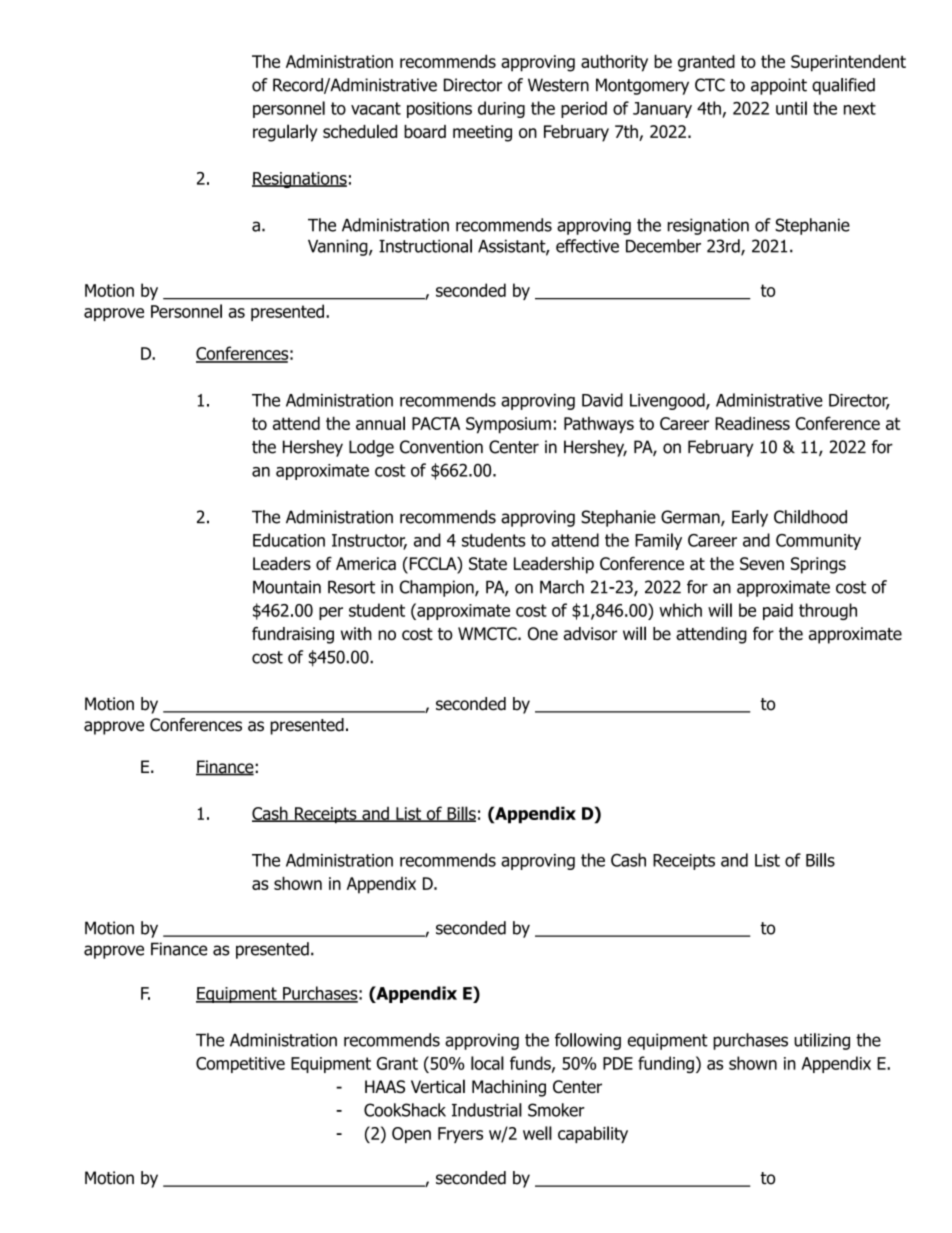 Image resolution: width=952 pixels, height=1233 pixels. What do you see at coordinates (779, 86) in the screenshot?
I see `appoint` at bounding box center [779, 86].
